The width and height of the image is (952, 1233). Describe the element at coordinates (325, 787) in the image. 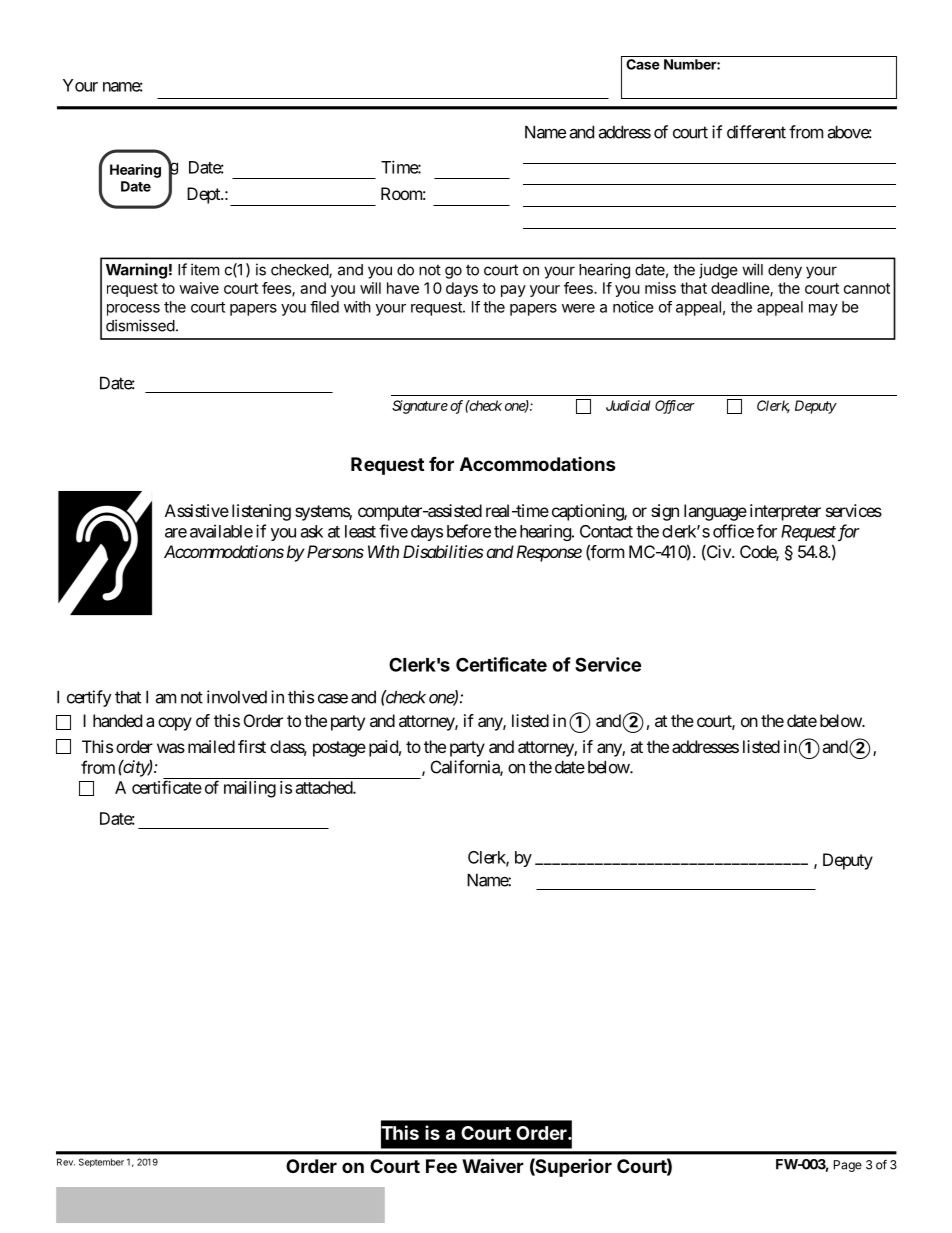

I see `attached` at that location.
